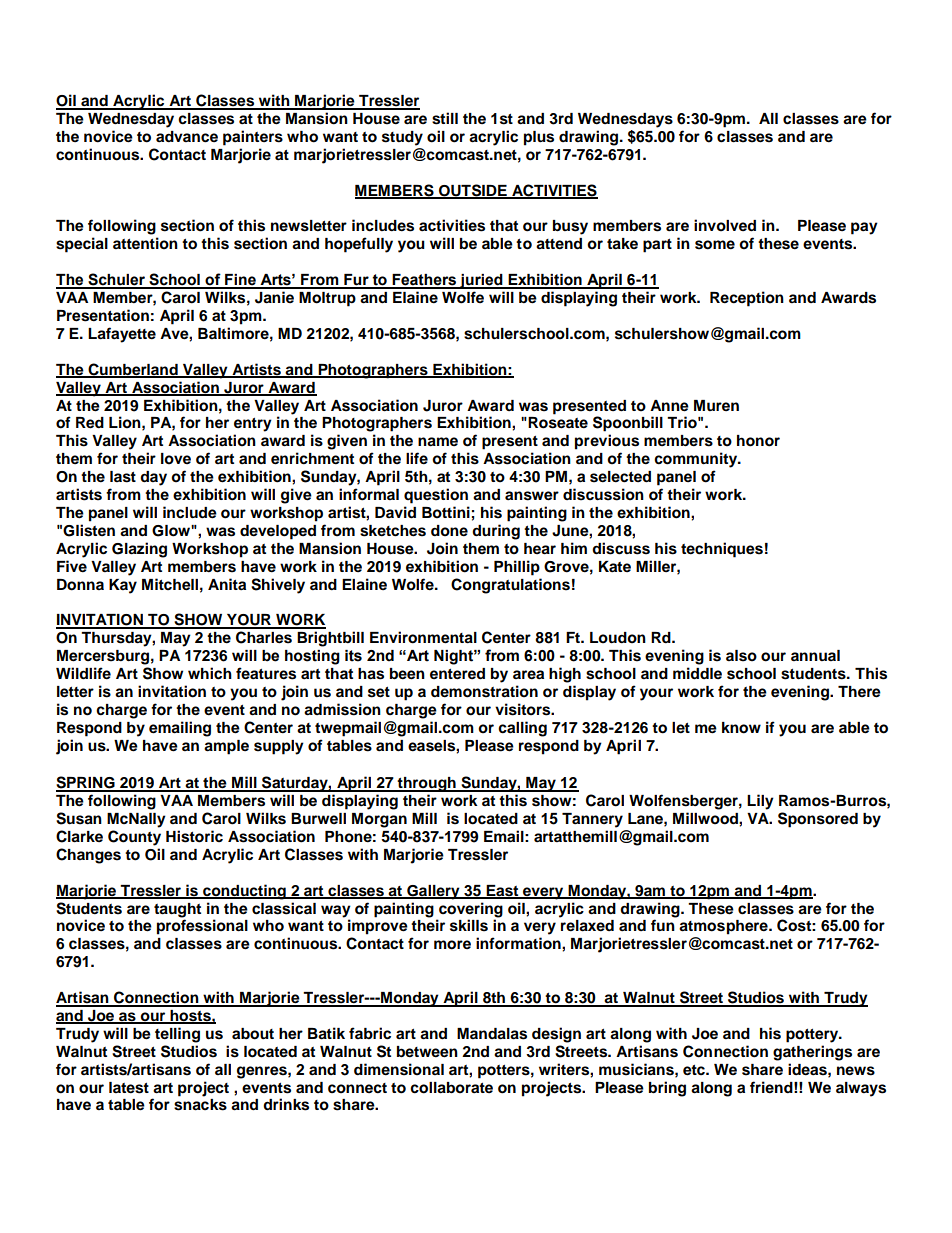 The height and width of the screenshot is (1233, 952). What do you see at coordinates (760, 802) in the screenshot?
I see `Lily` at bounding box center [760, 802].
